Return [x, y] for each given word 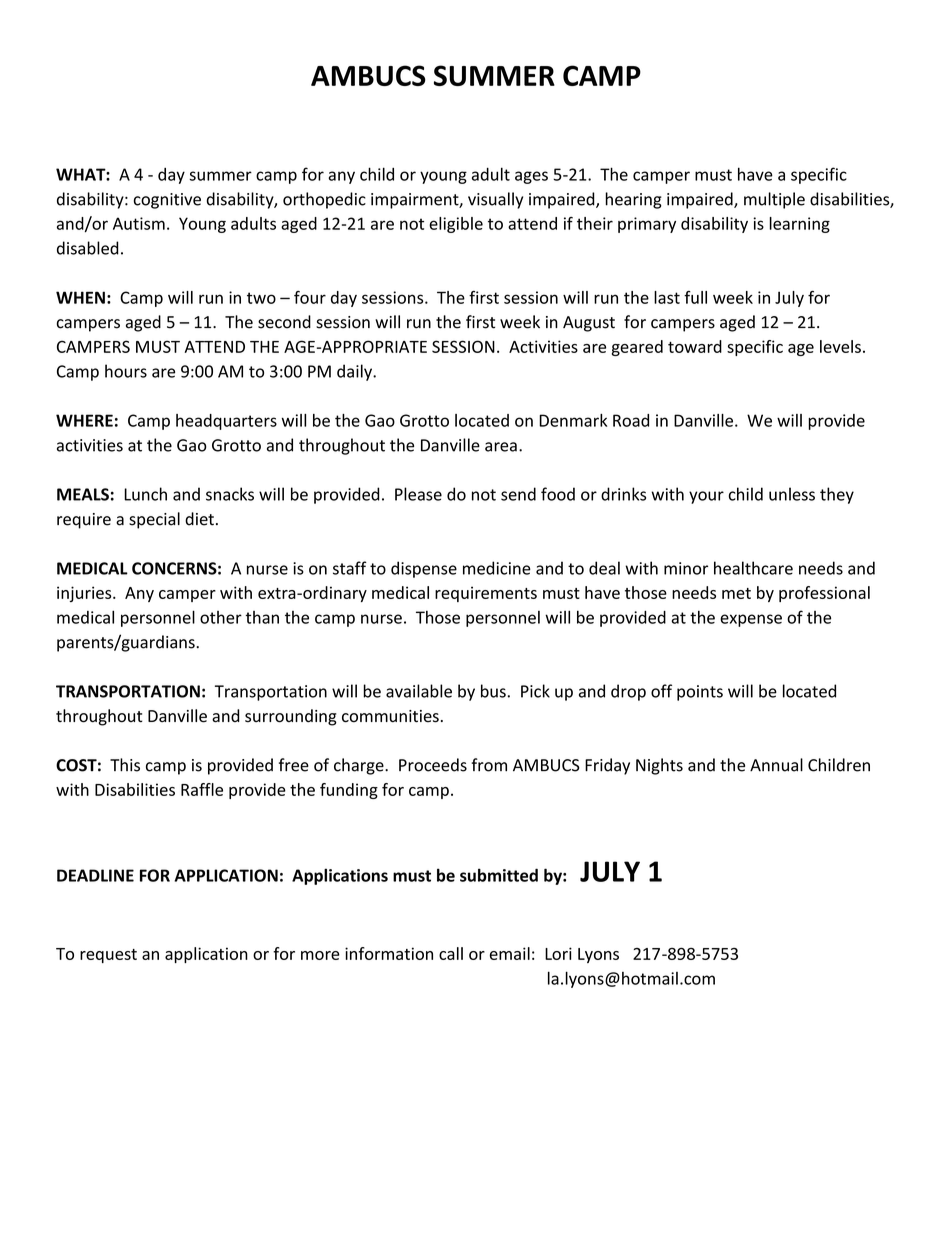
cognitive [167, 201]
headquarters [226, 422]
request [108, 956]
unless [792, 494]
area [501, 447]
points [700, 693]
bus [494, 691]
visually [495, 200]
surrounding [291, 717]
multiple [774, 200]
